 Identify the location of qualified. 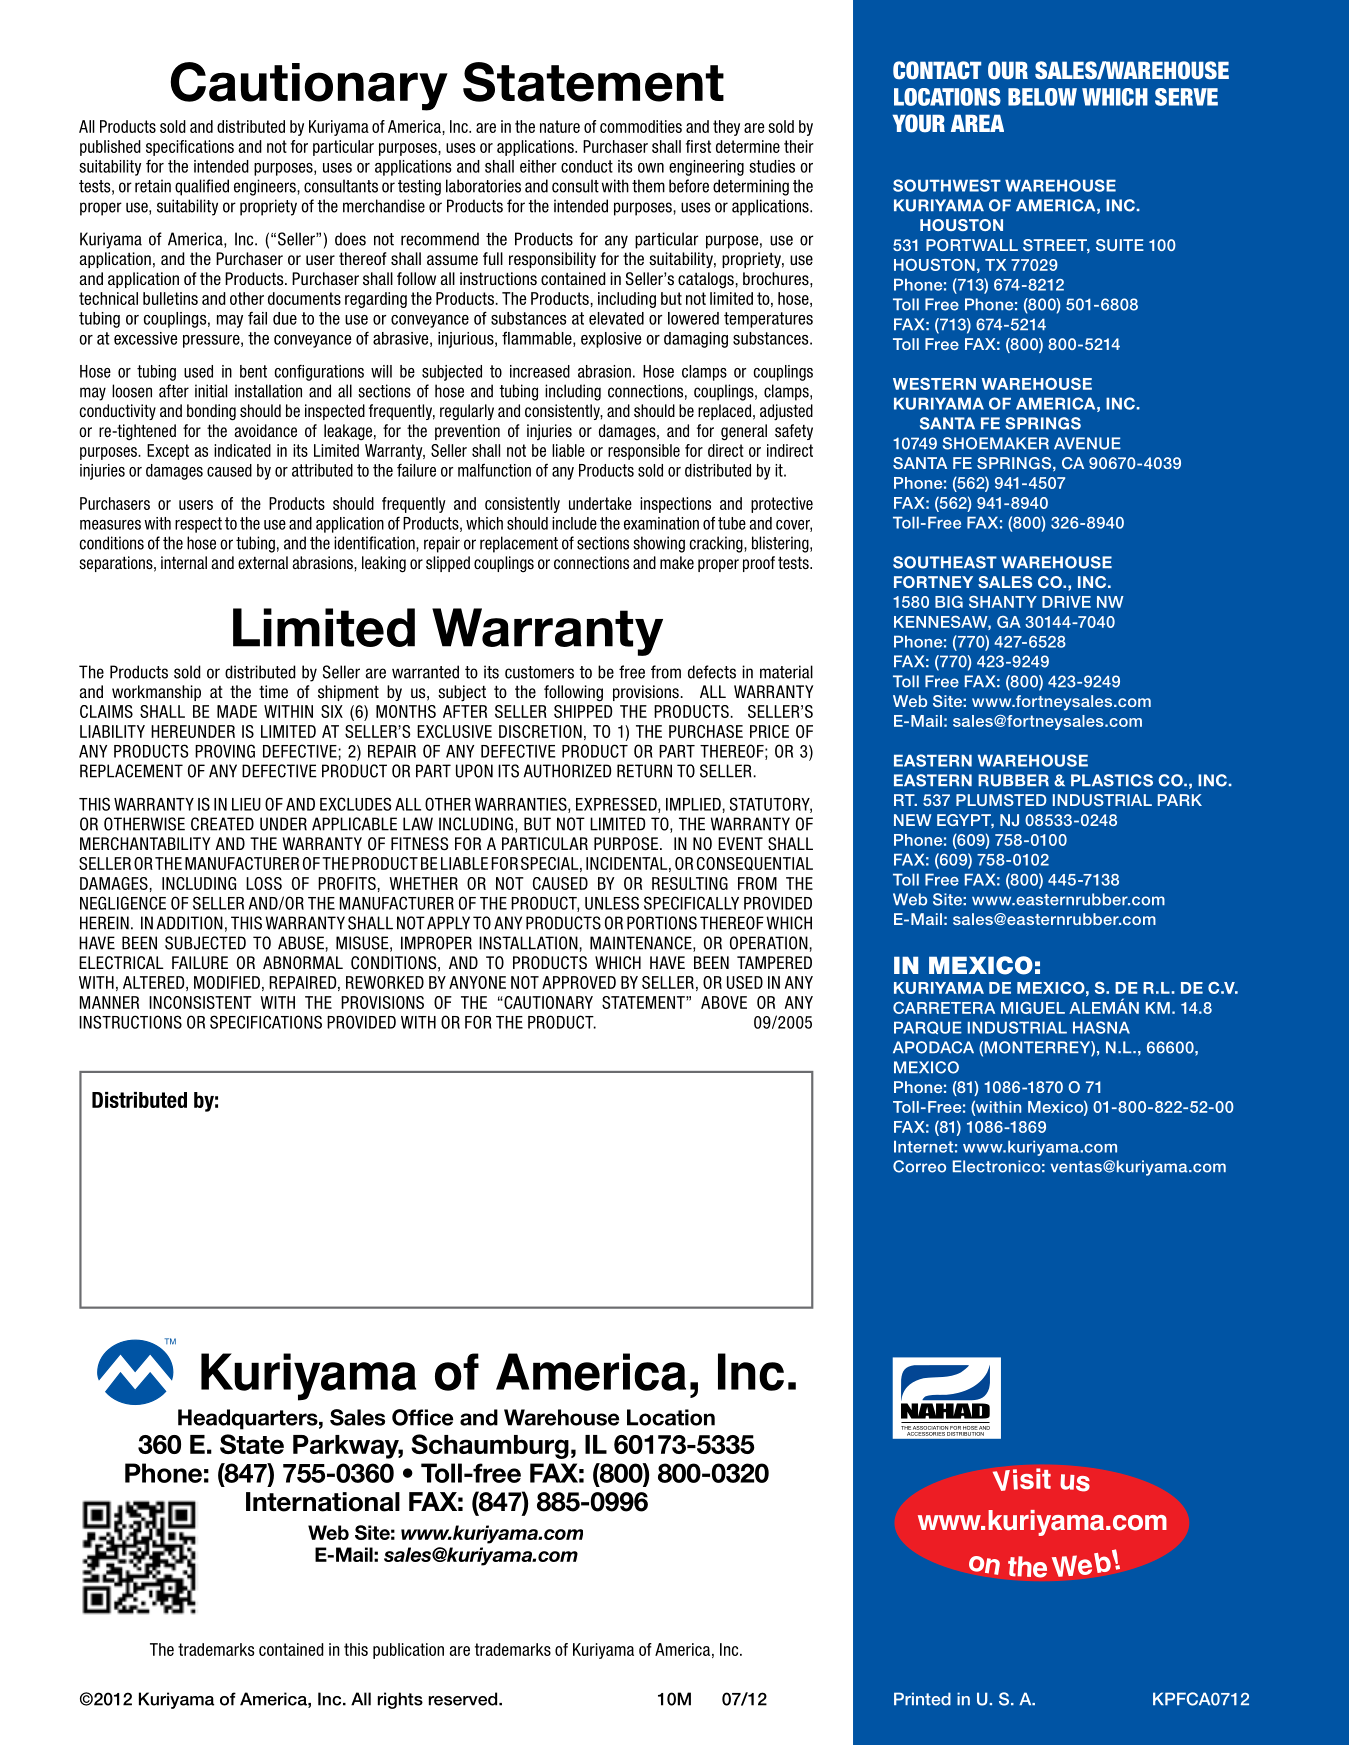
(202, 187).
